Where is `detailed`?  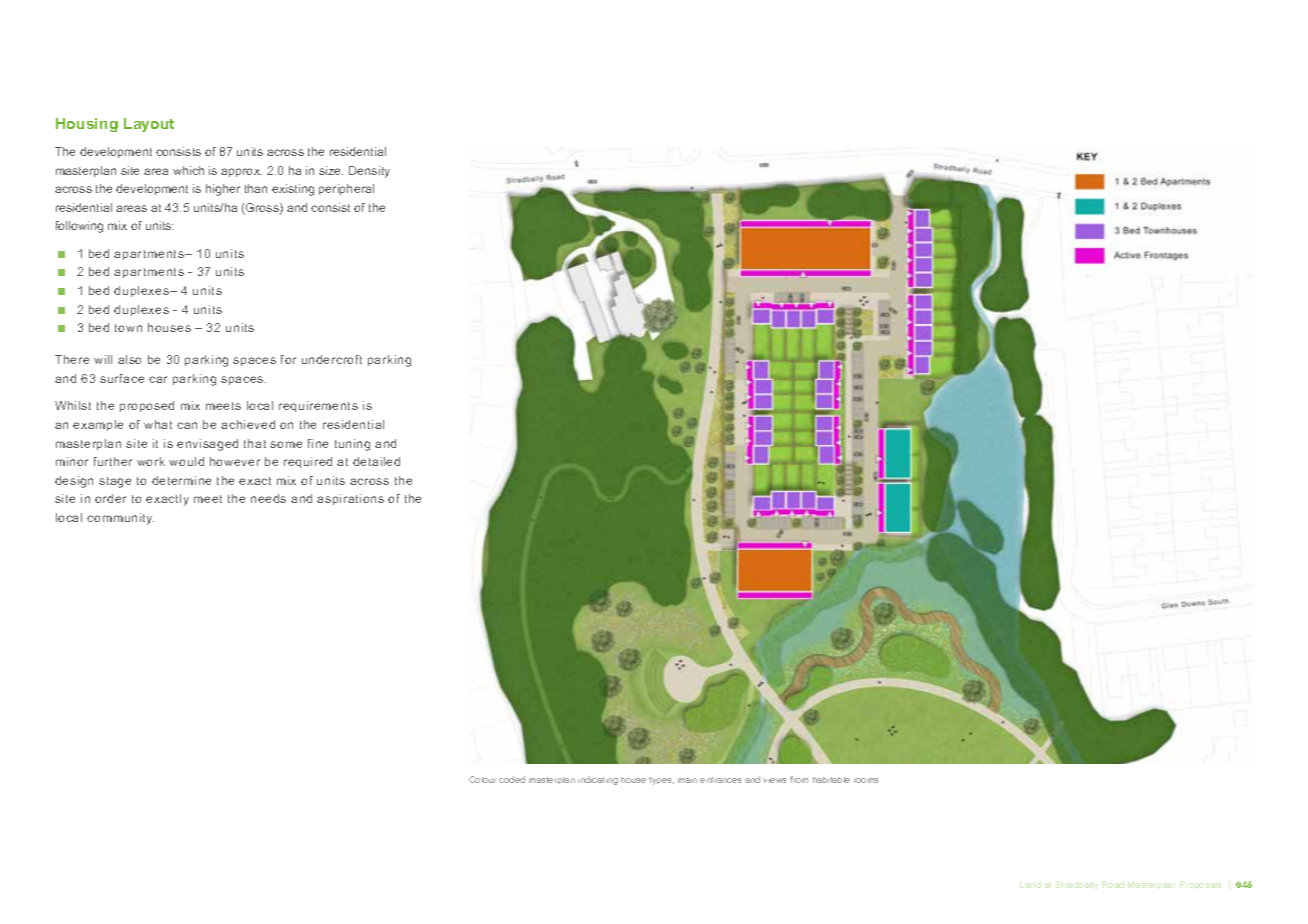 detailed is located at coordinates (376, 461).
